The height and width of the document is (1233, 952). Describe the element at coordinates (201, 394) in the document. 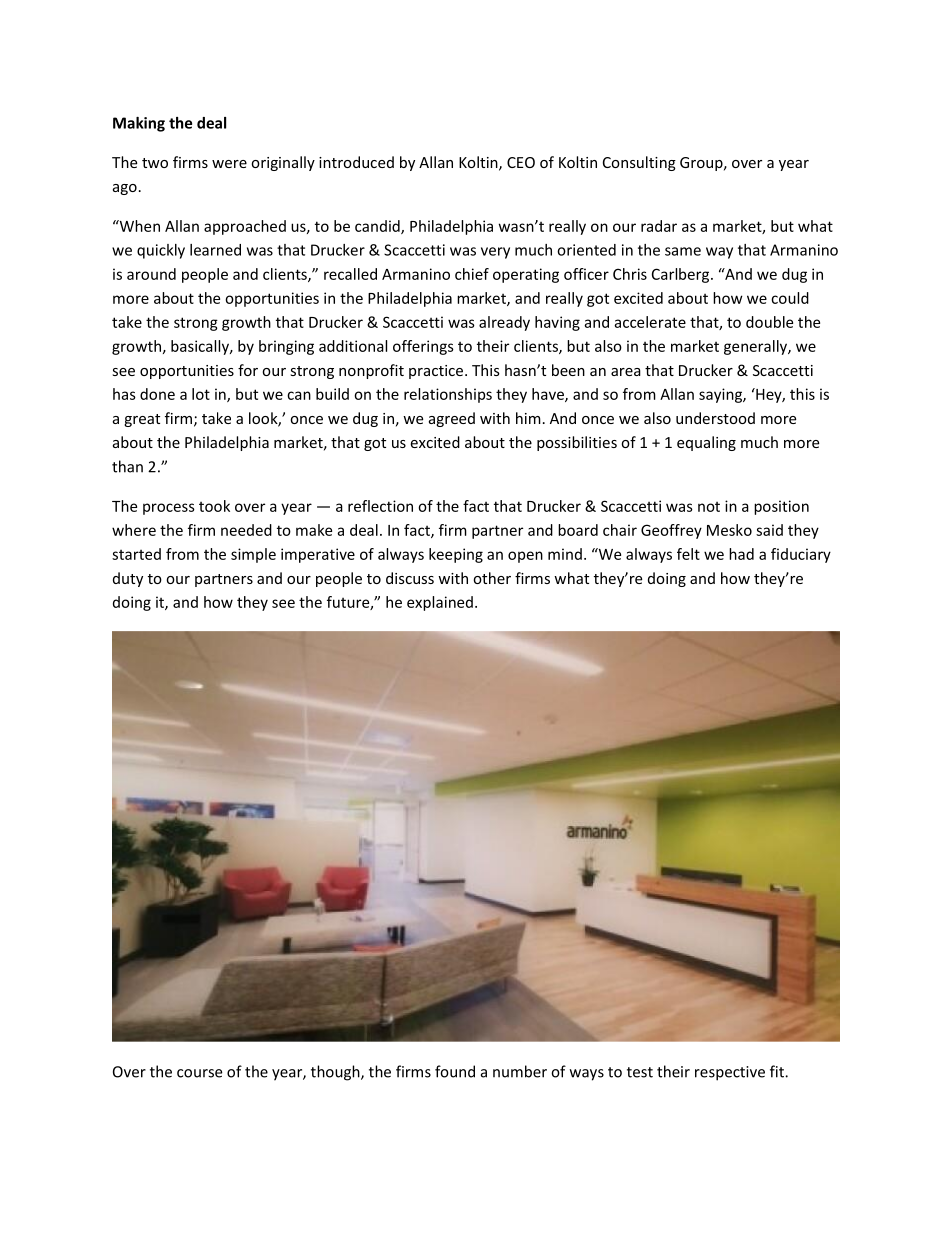

I see `lot` at that location.
